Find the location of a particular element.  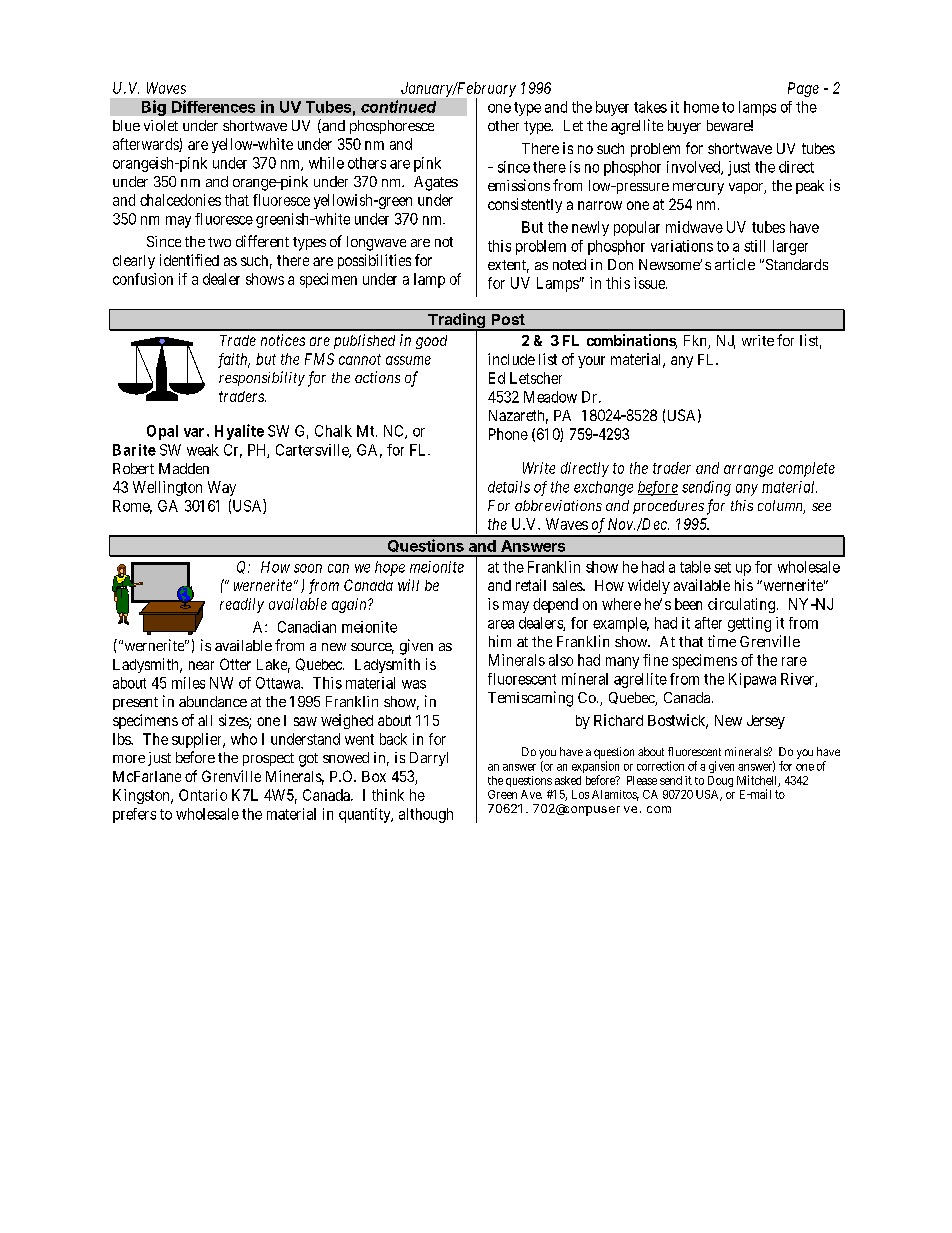

noted is located at coordinates (569, 264).
